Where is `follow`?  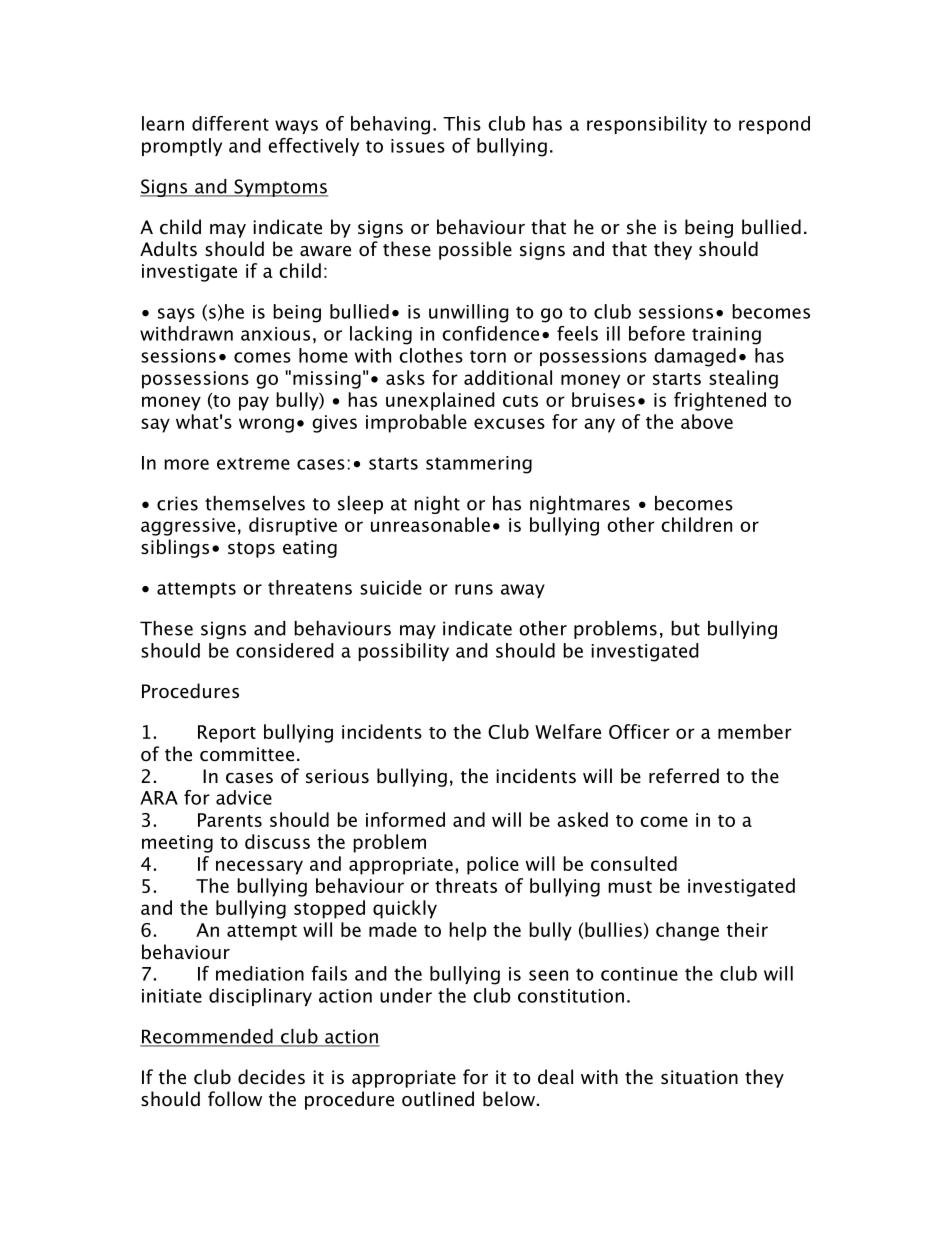
follow is located at coordinates (235, 1099).
